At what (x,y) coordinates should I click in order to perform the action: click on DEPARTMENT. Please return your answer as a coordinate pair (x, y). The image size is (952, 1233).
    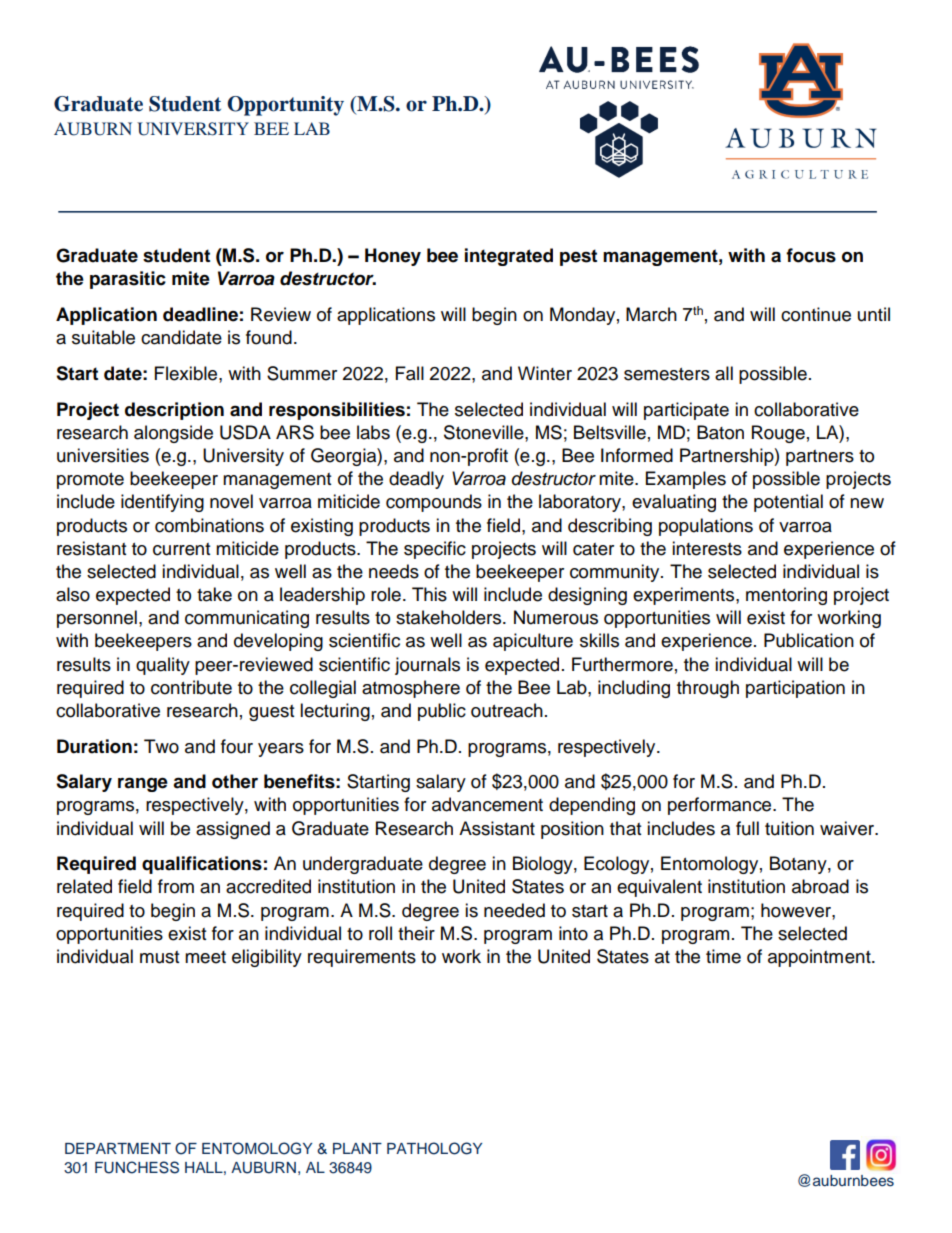
    Looking at the image, I should click on (118, 1148).
